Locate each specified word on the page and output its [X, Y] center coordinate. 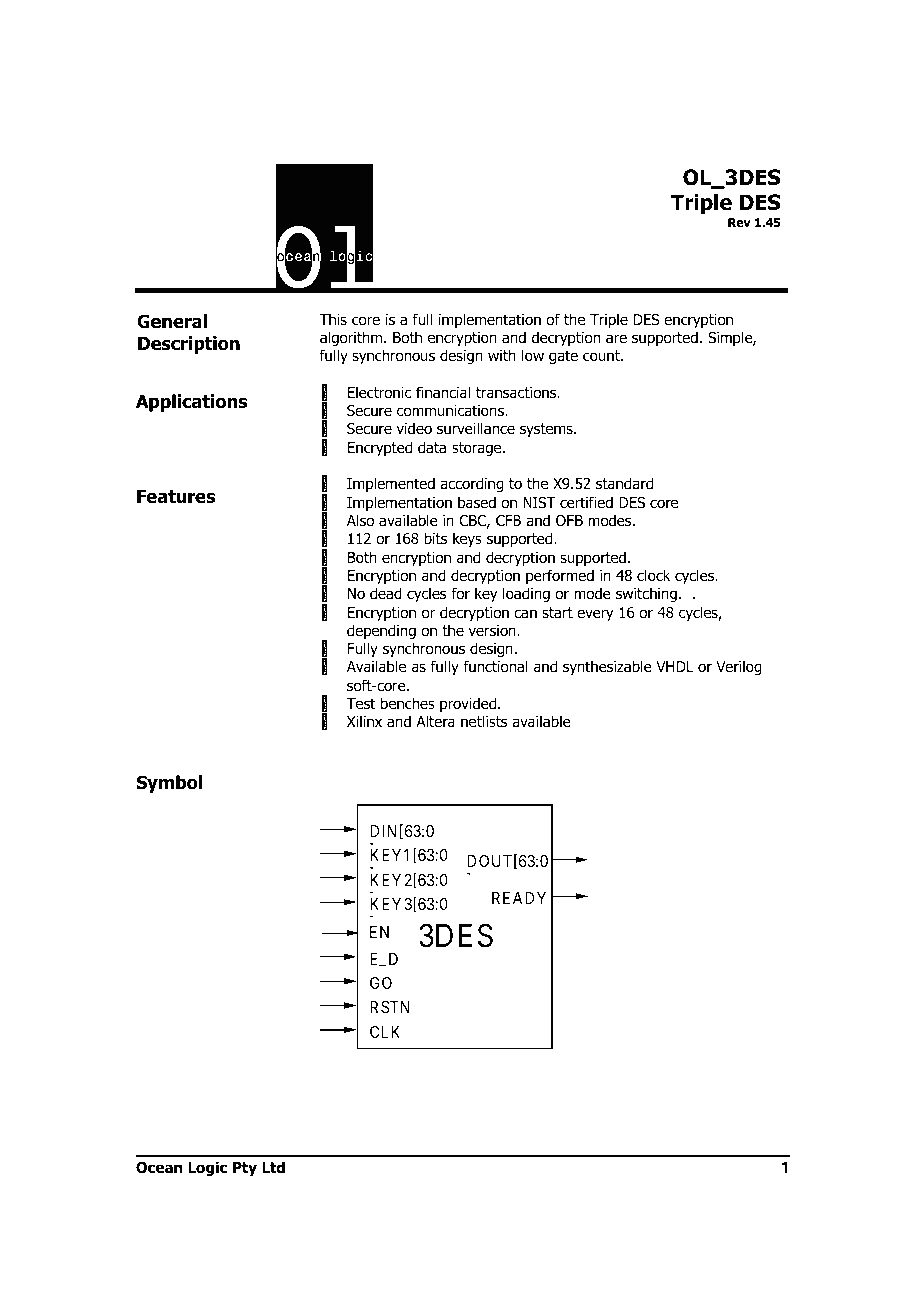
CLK [385, 1032]
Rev [739, 222]
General [172, 321]
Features [176, 496]
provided [469, 704]
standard [624, 483]
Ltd [273, 1167]
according [472, 484]
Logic [207, 1168]
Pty [245, 1169]
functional [495, 666]
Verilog [739, 667]
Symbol [169, 784]
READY [519, 898]
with [502, 355]
